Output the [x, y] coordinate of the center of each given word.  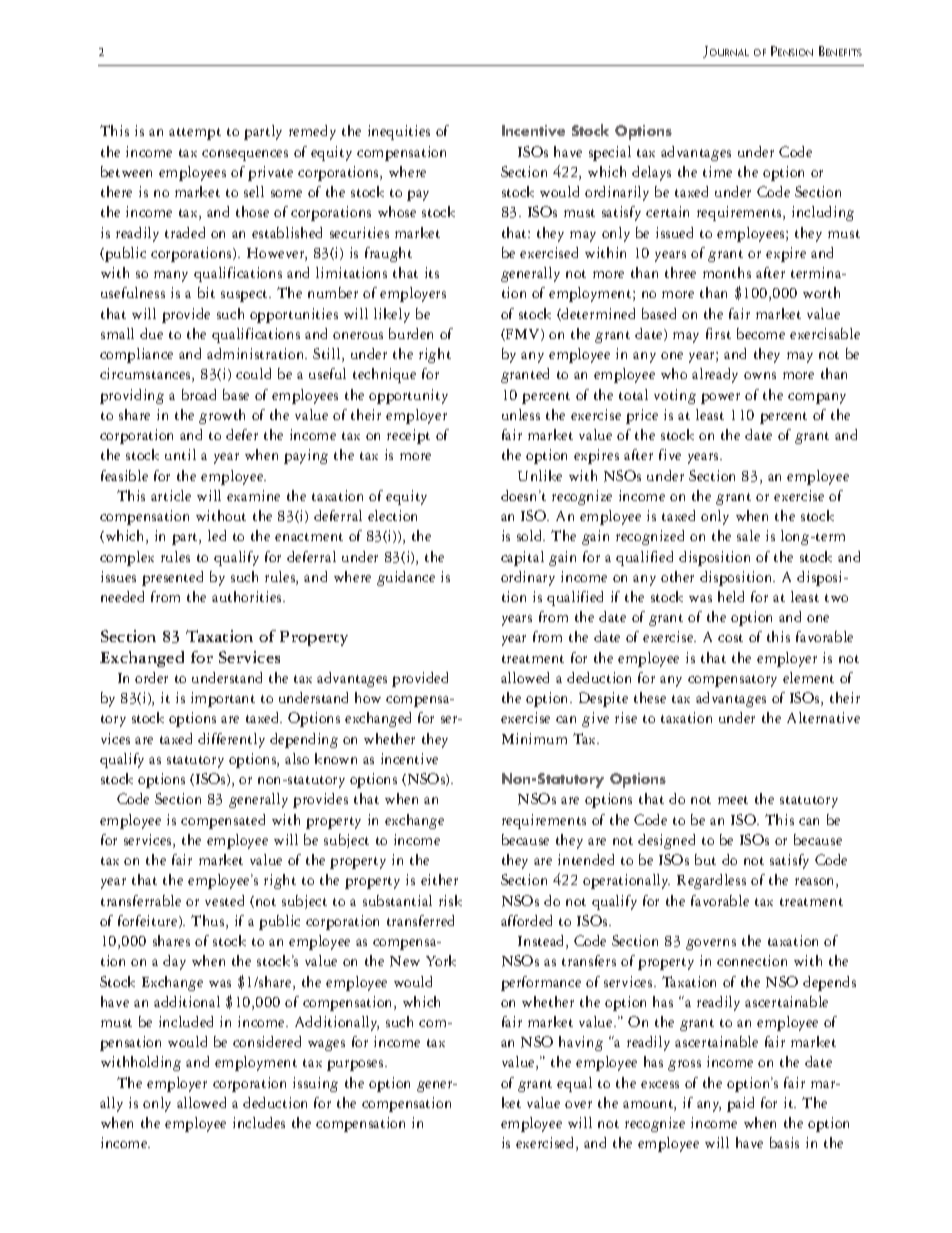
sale [748, 535]
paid [740, 1104]
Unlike [540, 475]
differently [231, 740]
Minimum [534, 738]
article [171, 495]
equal [574, 1084]
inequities [399, 132]
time [717, 171]
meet [733, 800]
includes [259, 1122]
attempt [195, 134]
